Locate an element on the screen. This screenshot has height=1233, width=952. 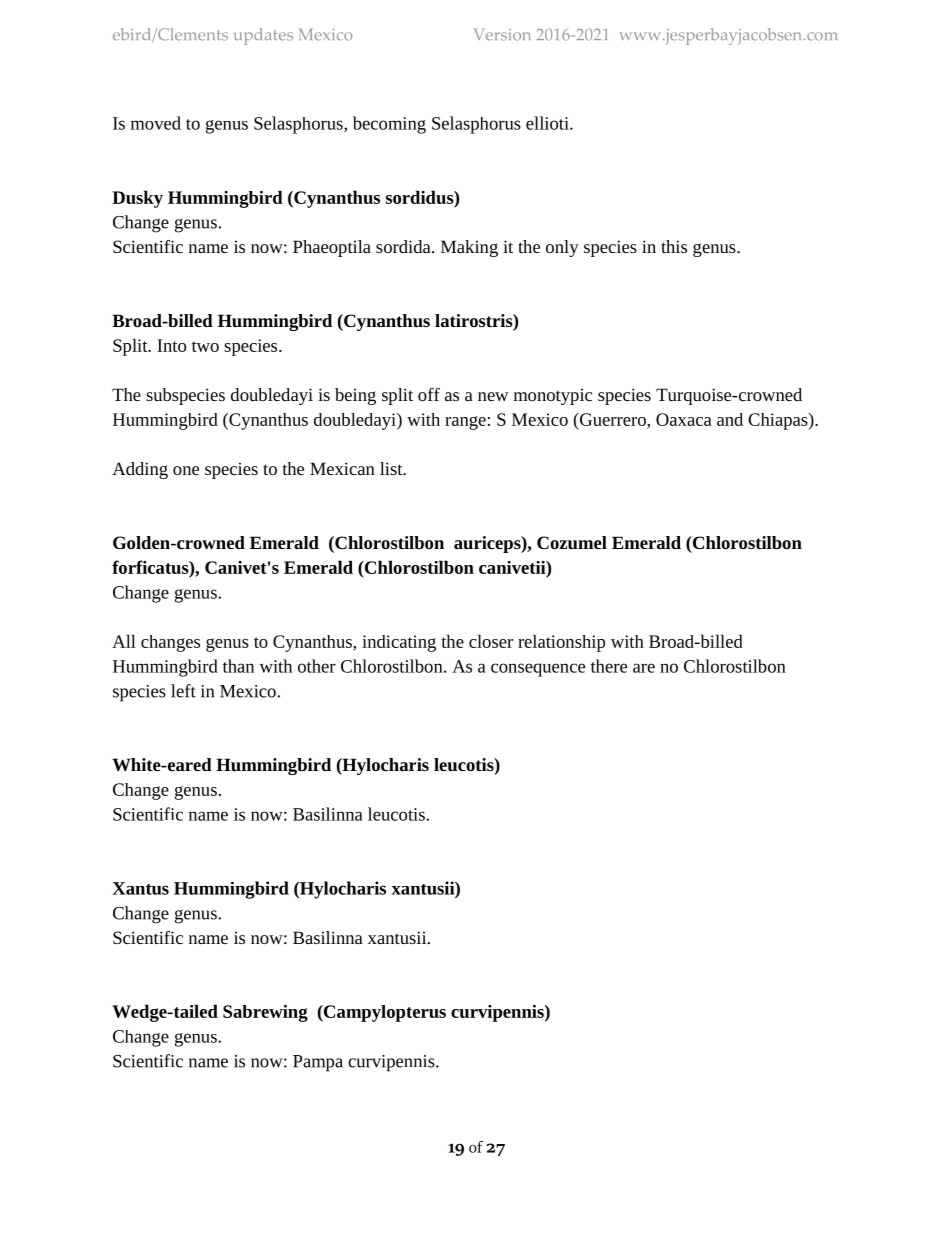
one is located at coordinates (186, 470).
